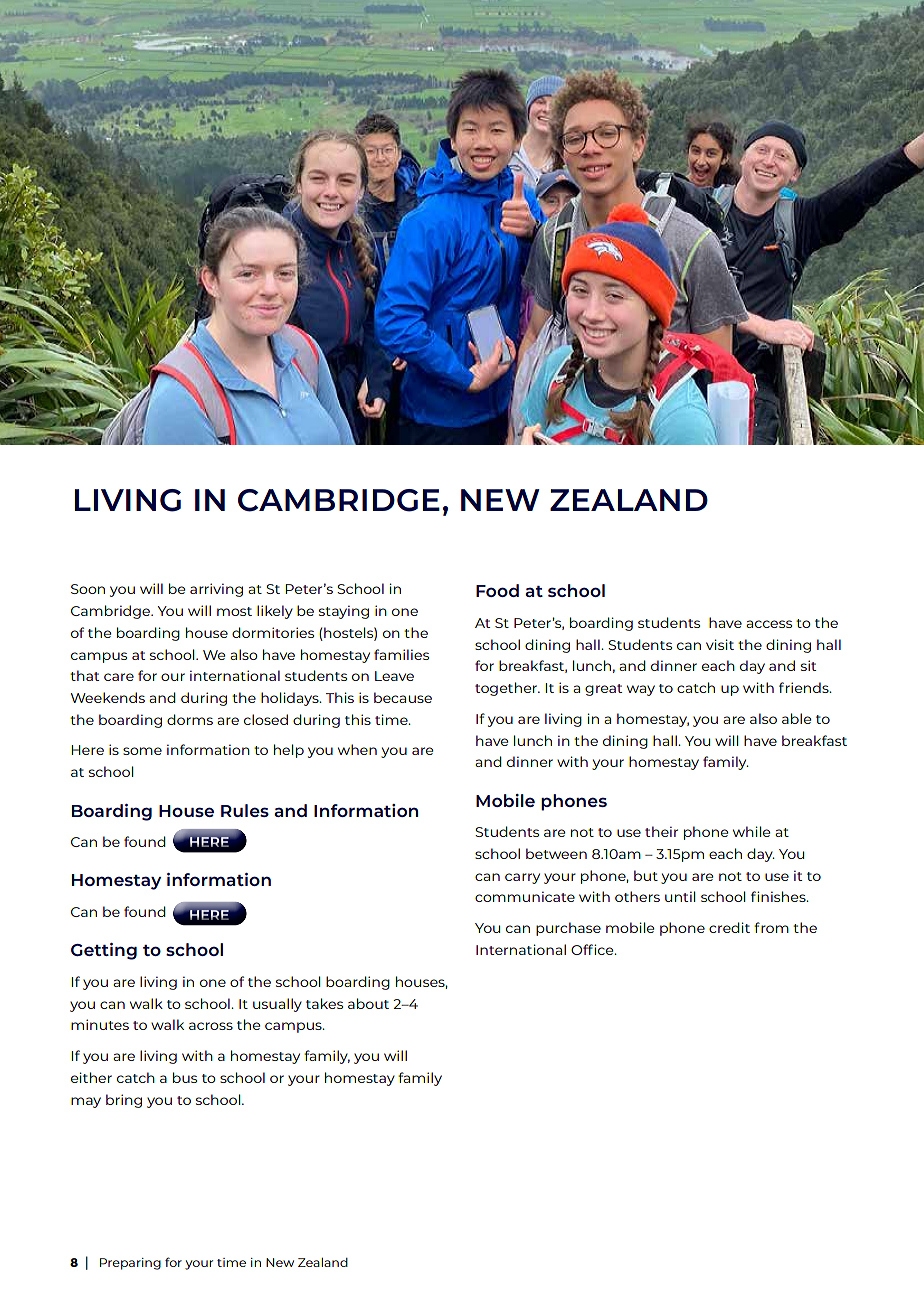 The image size is (924, 1308). Describe the element at coordinates (525, 896) in the screenshot. I see `communicate` at that location.
